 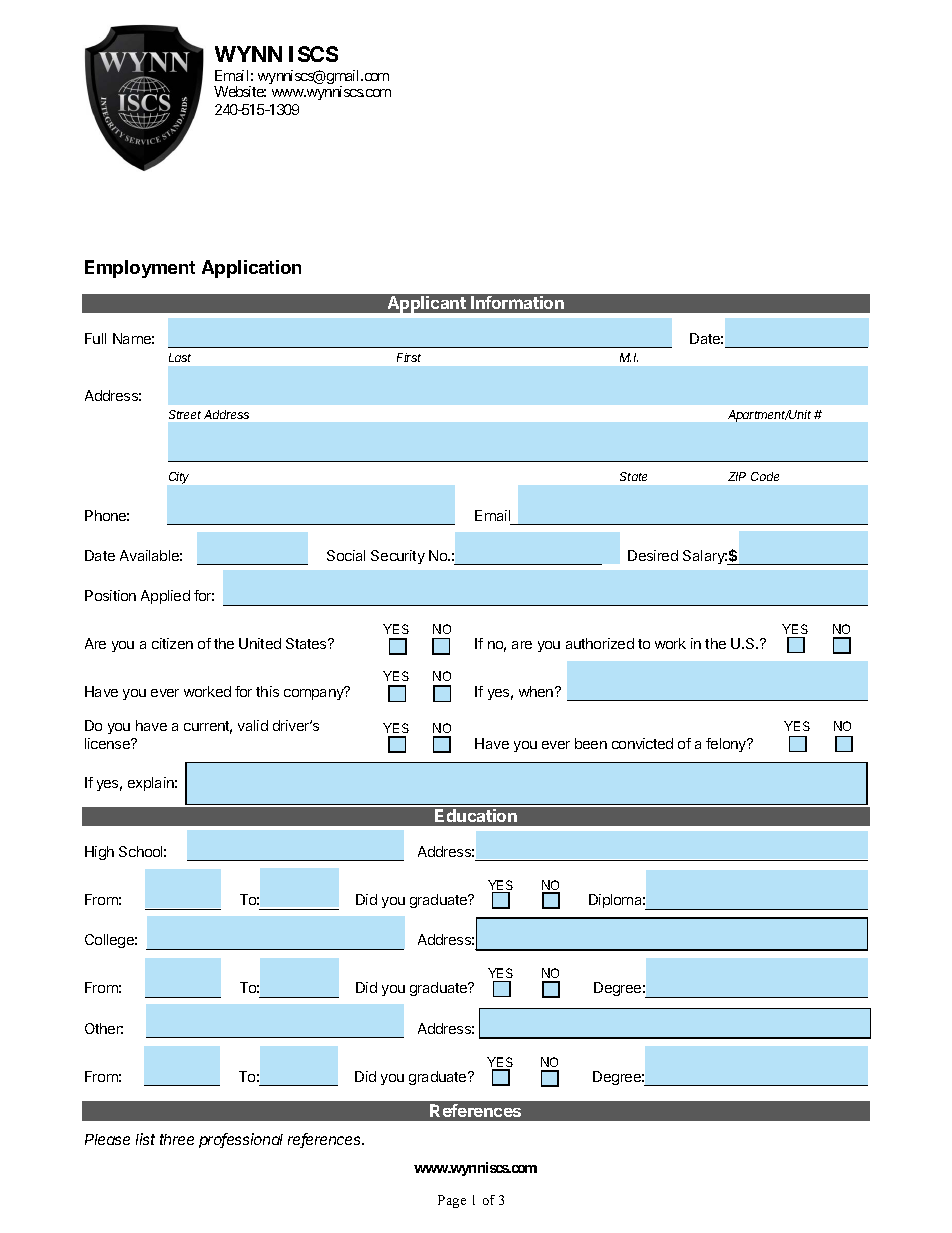 What do you see at coordinates (315, 693) in the screenshot?
I see `company` at bounding box center [315, 693].
